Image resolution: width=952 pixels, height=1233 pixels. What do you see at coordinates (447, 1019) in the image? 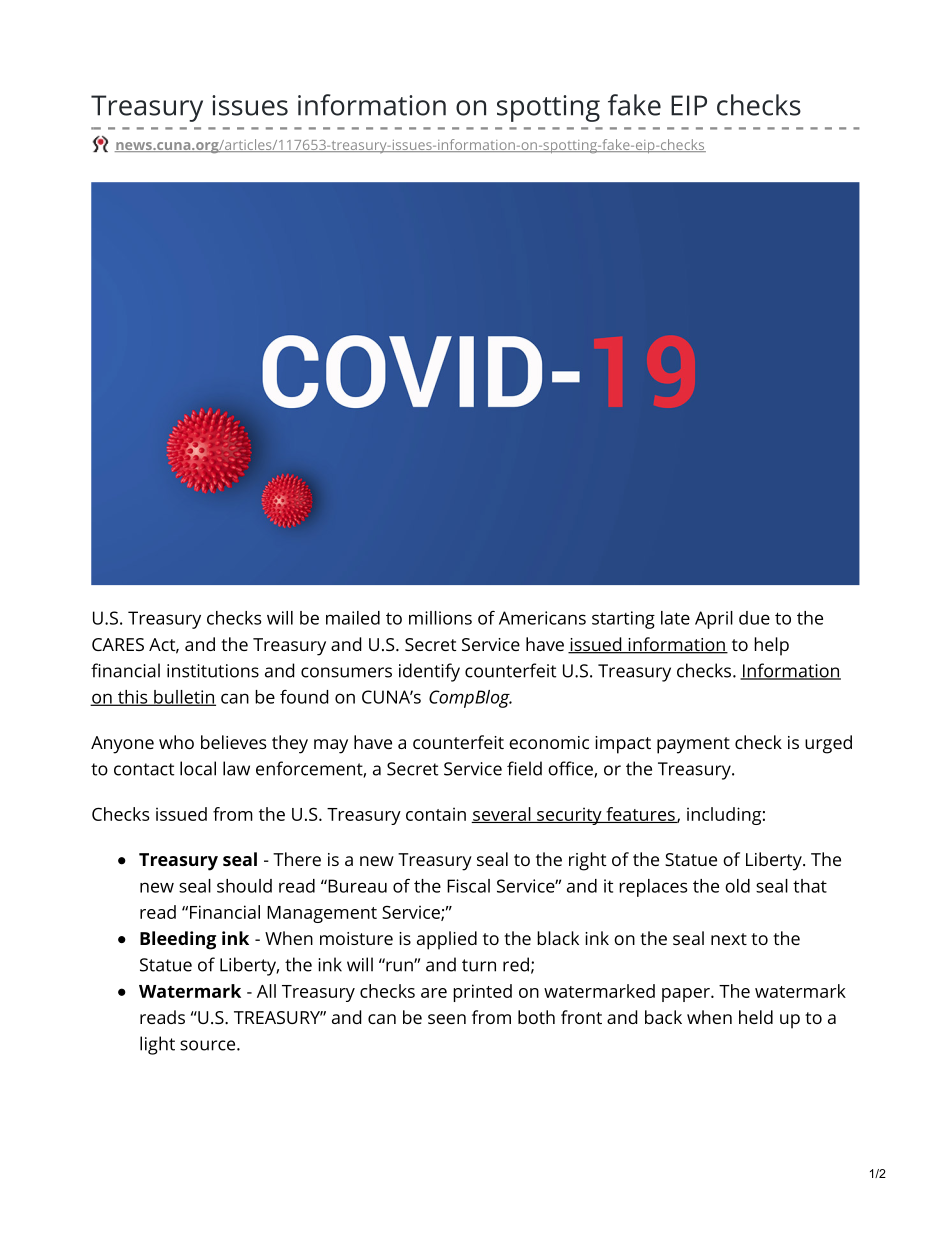
I see `seen` at bounding box center [447, 1019].
